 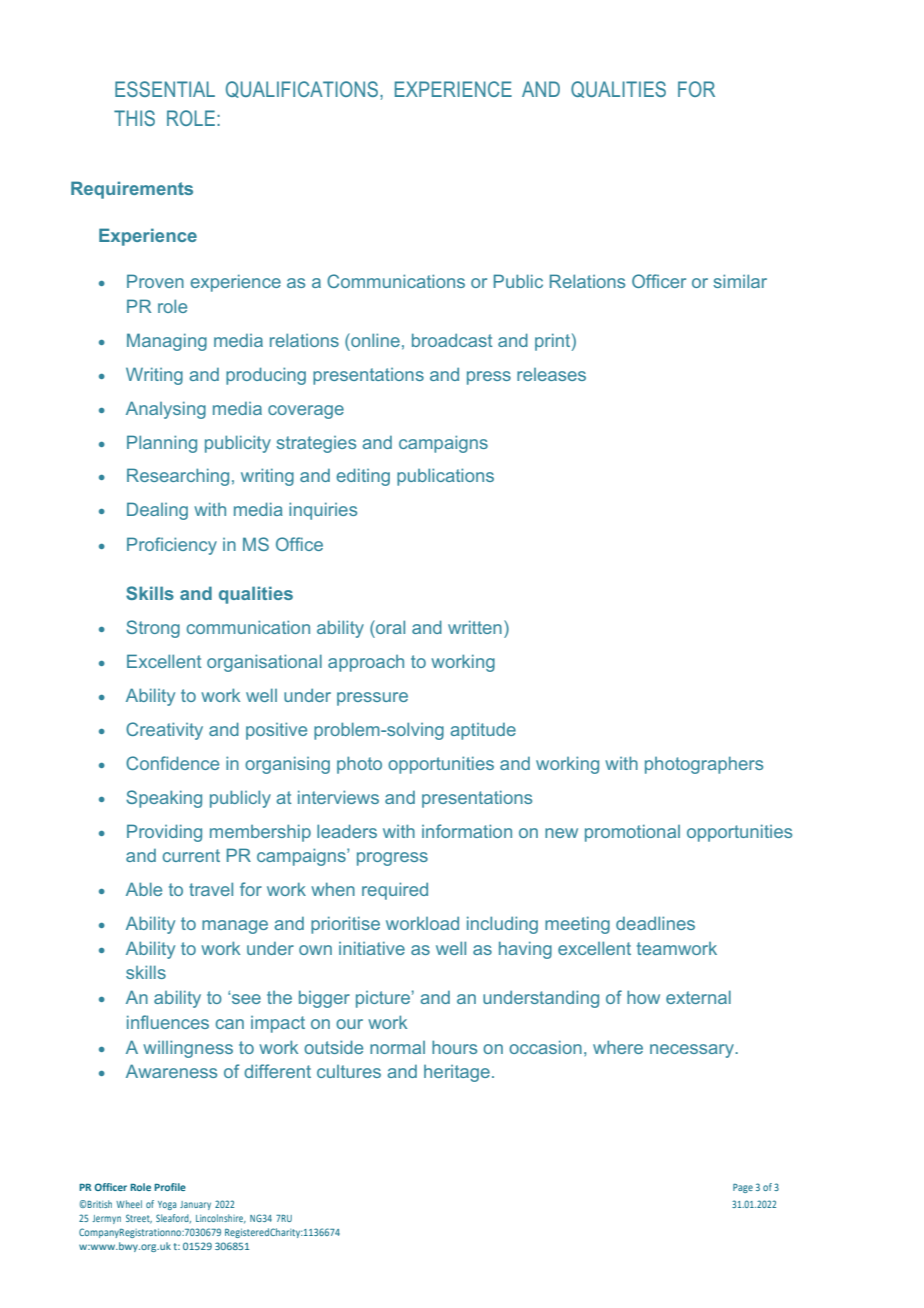 I want to click on Profile, so click(x=170, y=1187).
